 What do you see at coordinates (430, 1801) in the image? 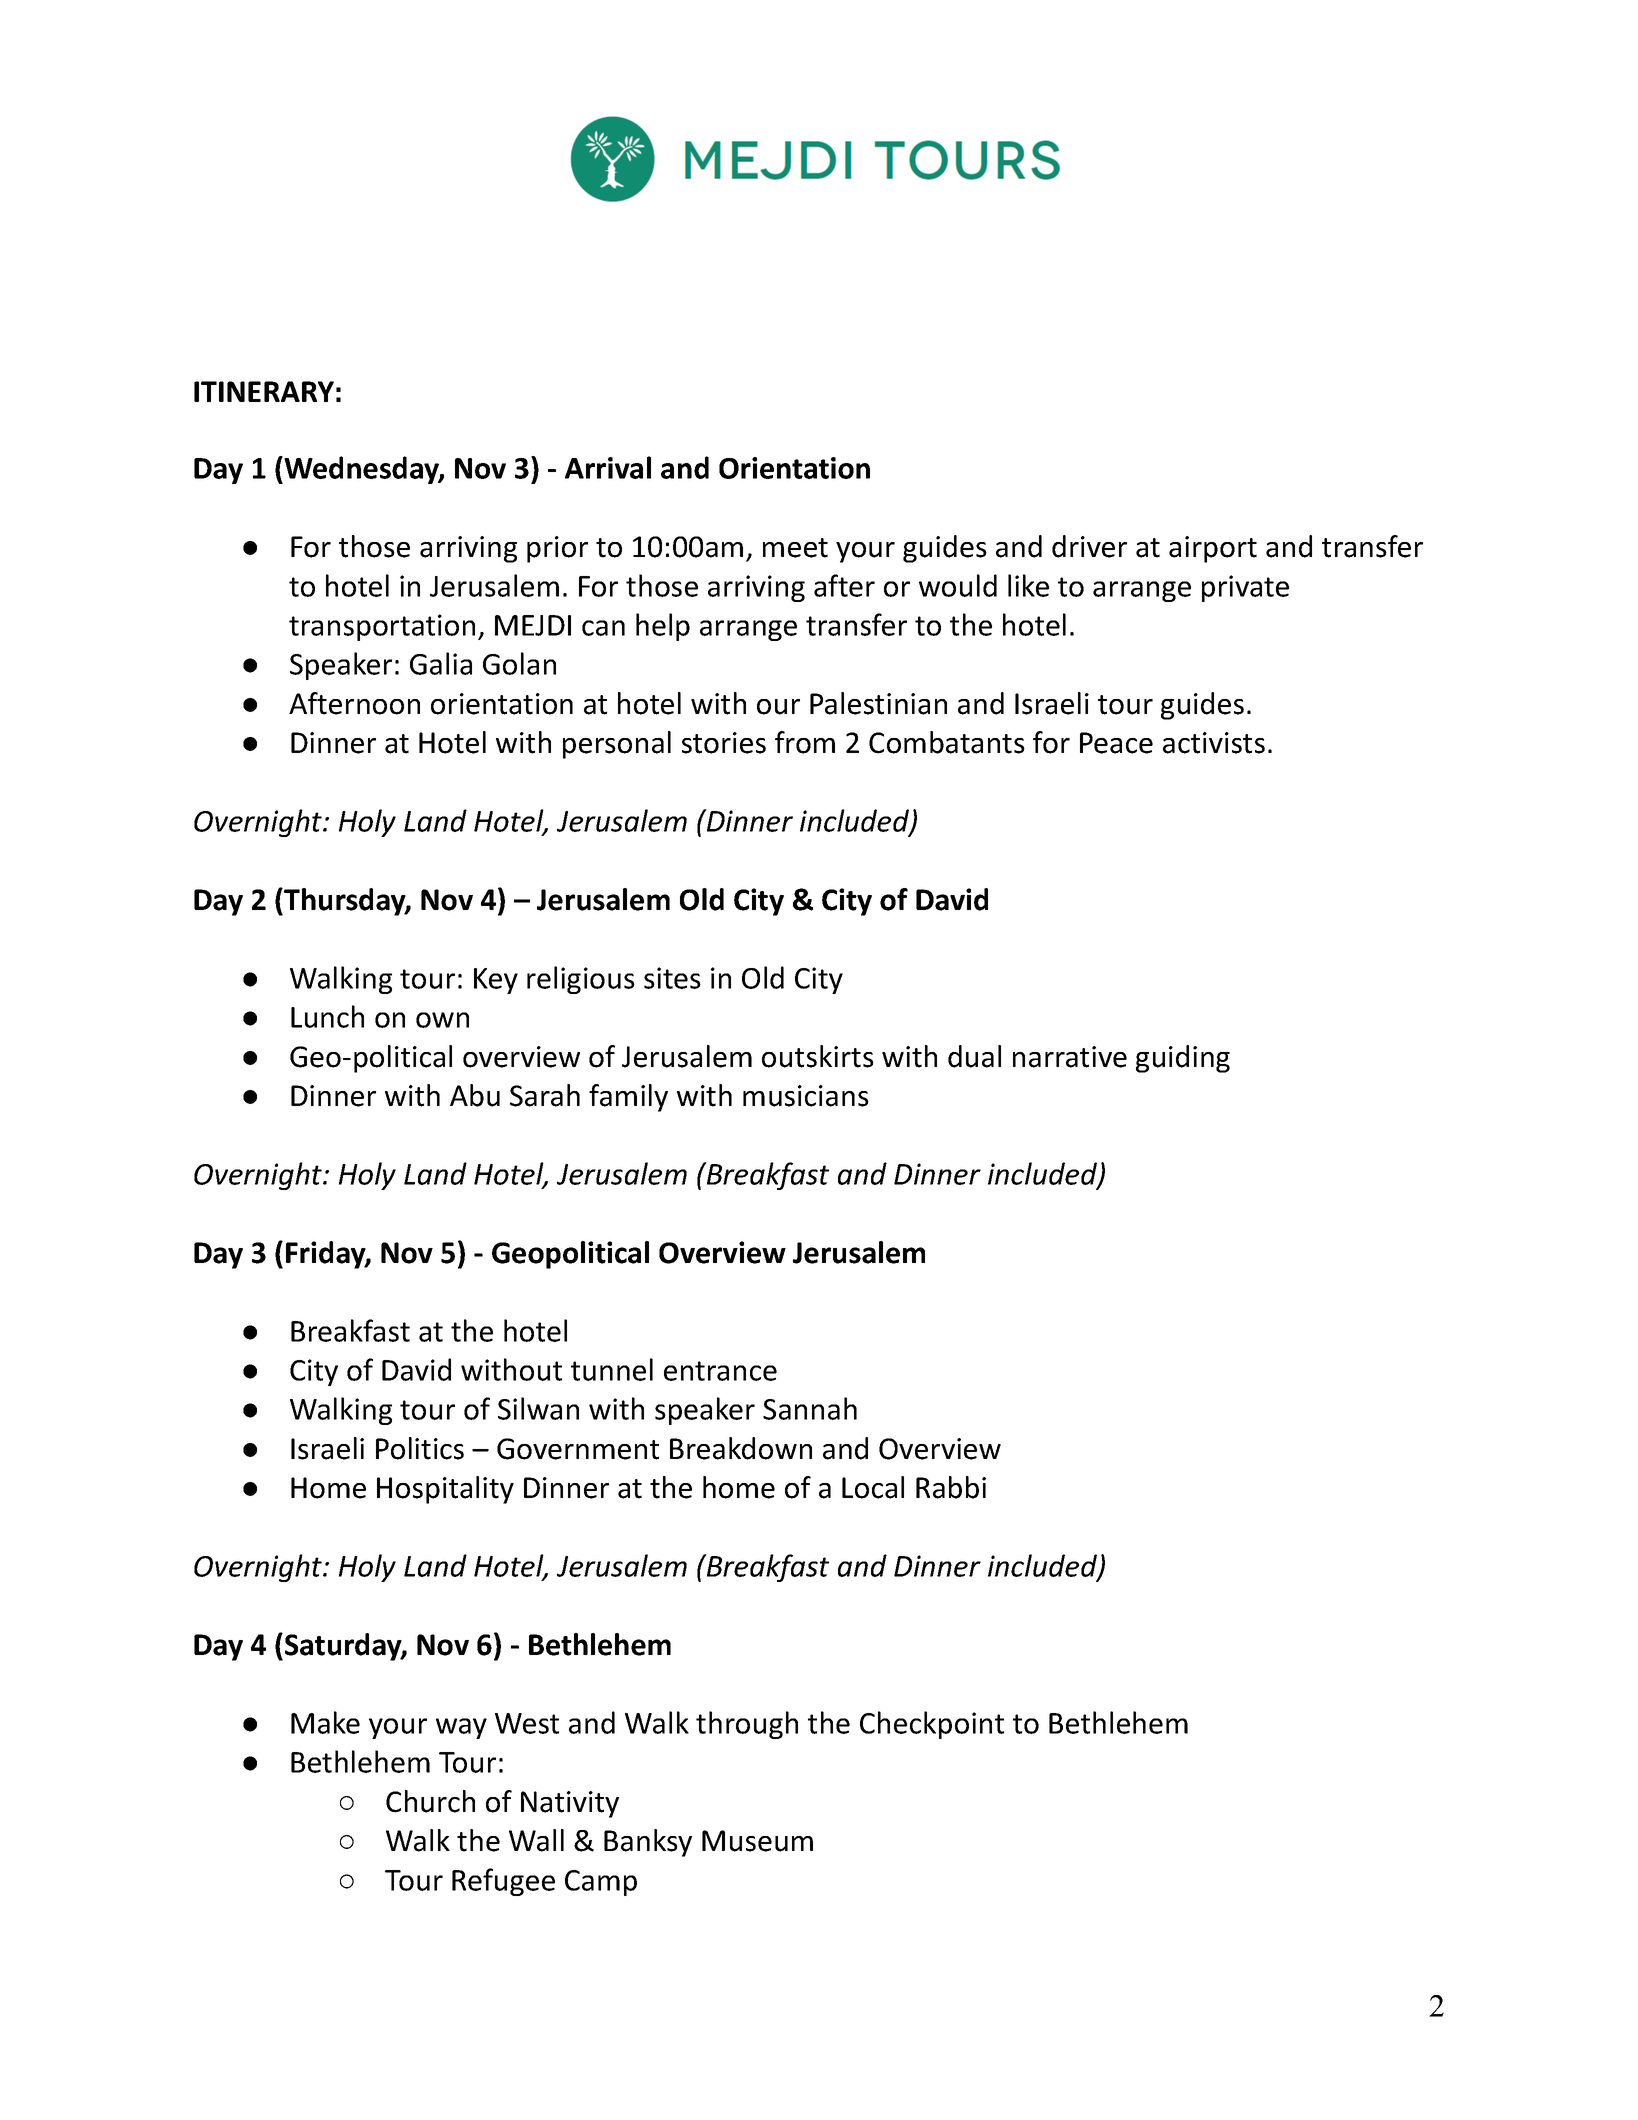
I see `Church` at bounding box center [430, 1801].
